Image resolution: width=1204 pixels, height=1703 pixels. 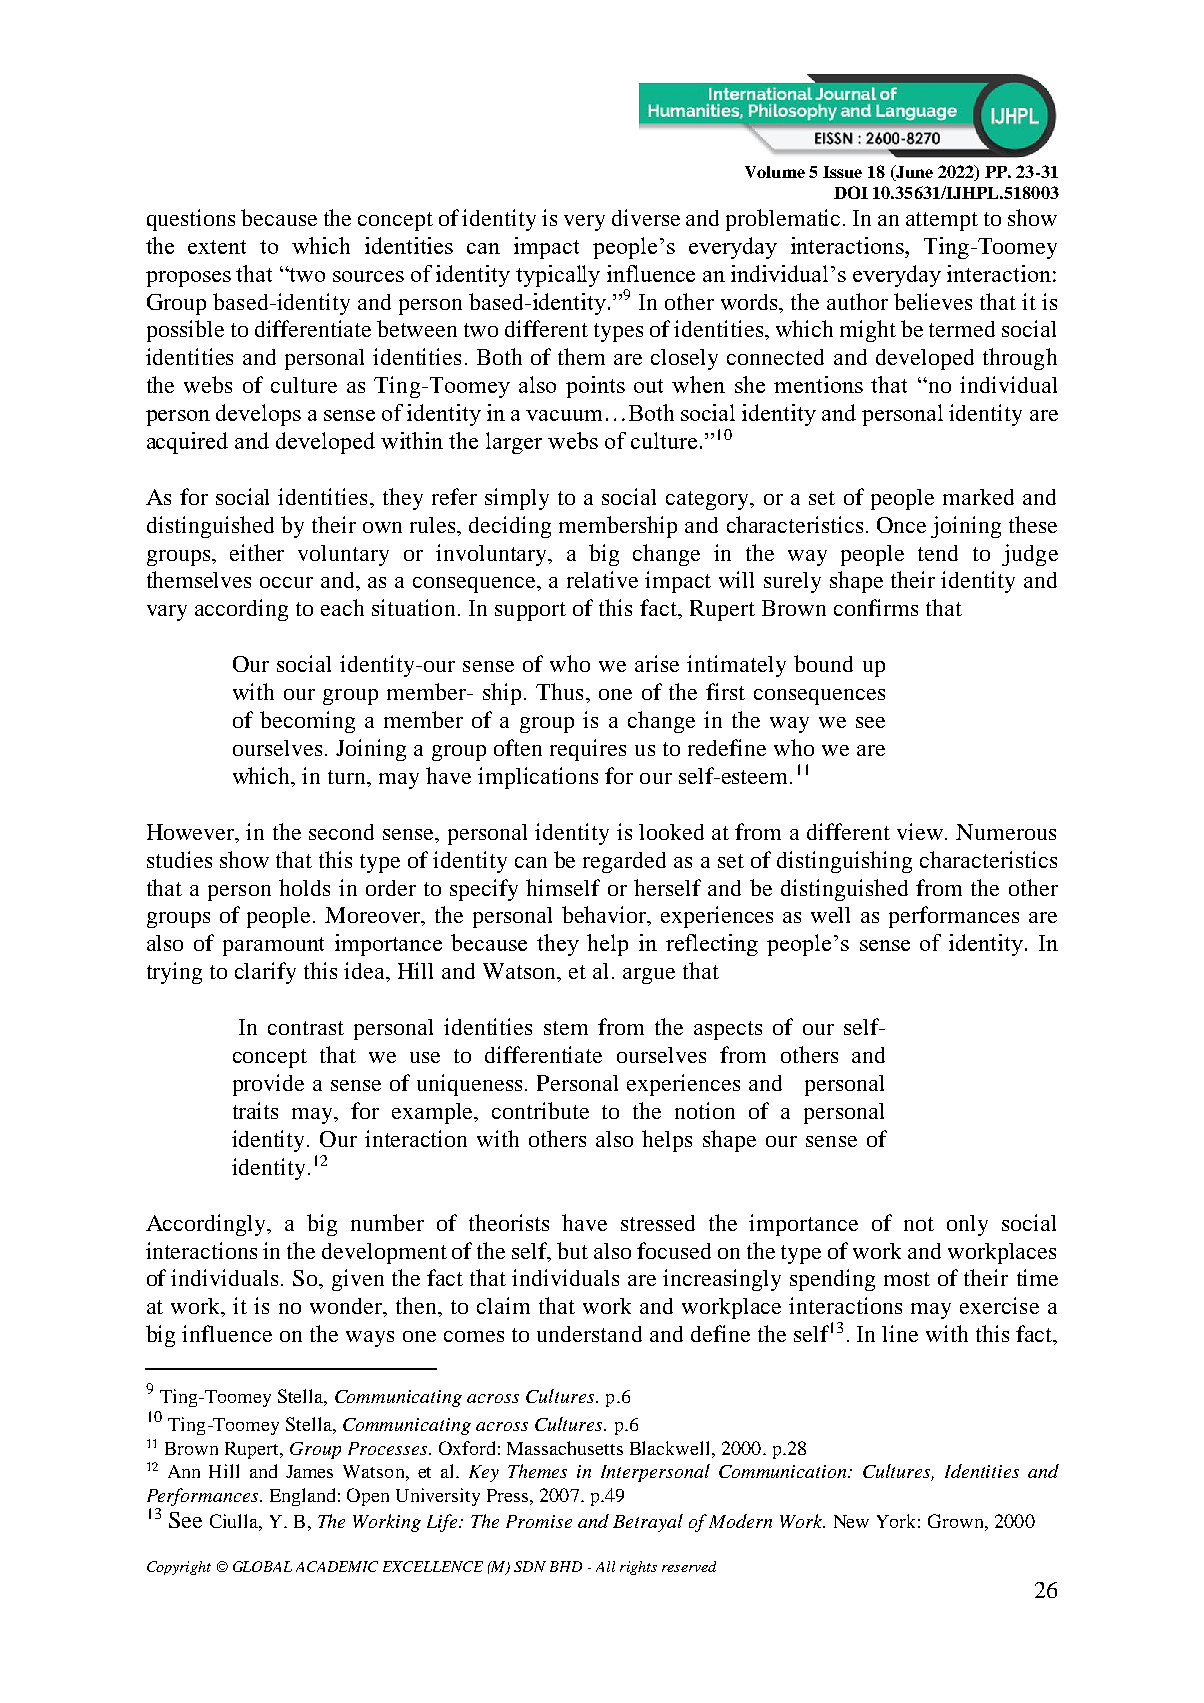 I want to click on extent, so click(x=217, y=247).
